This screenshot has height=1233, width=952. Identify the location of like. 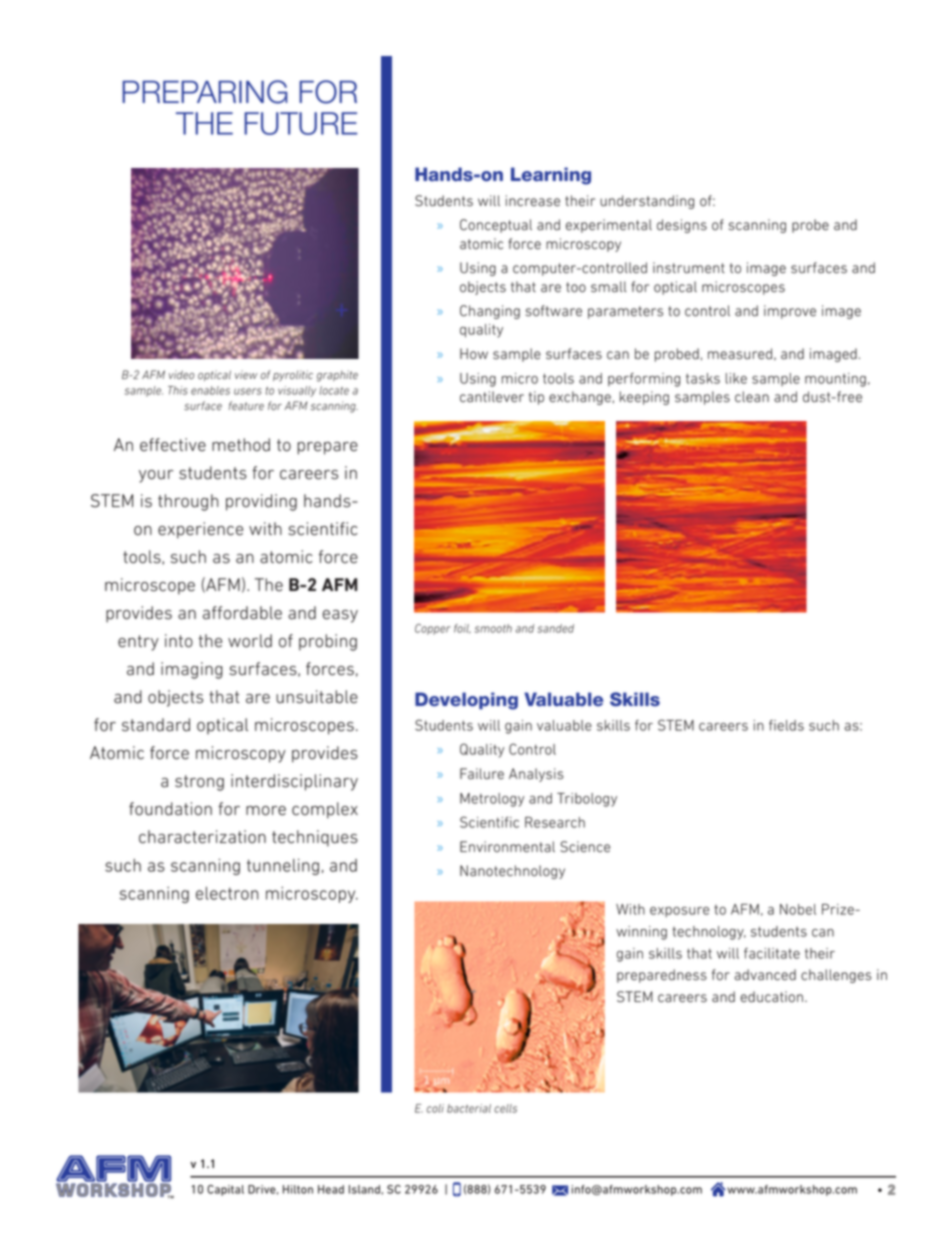
(736, 378).
